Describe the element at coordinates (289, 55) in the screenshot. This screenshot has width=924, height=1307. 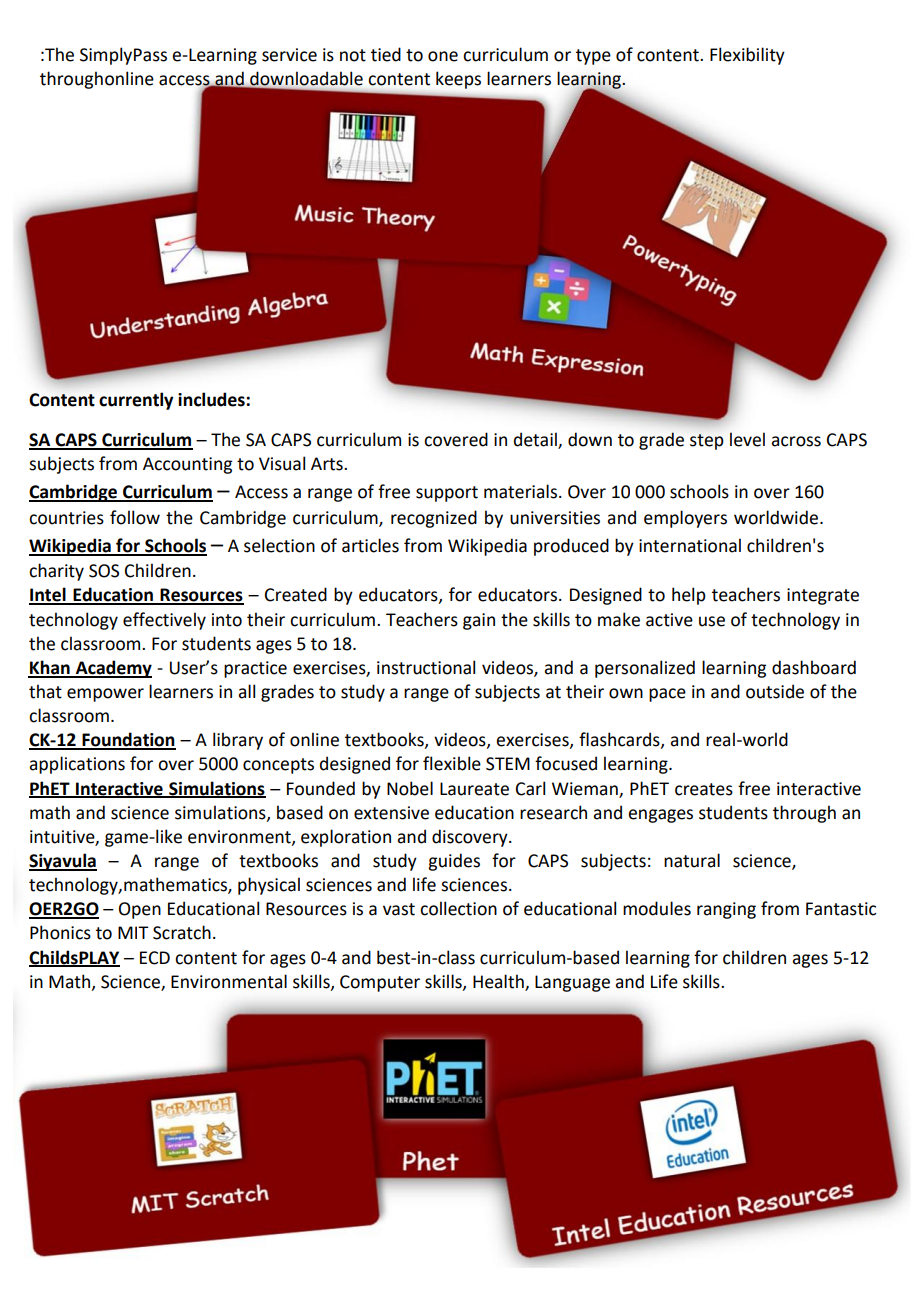
I see `service` at that location.
